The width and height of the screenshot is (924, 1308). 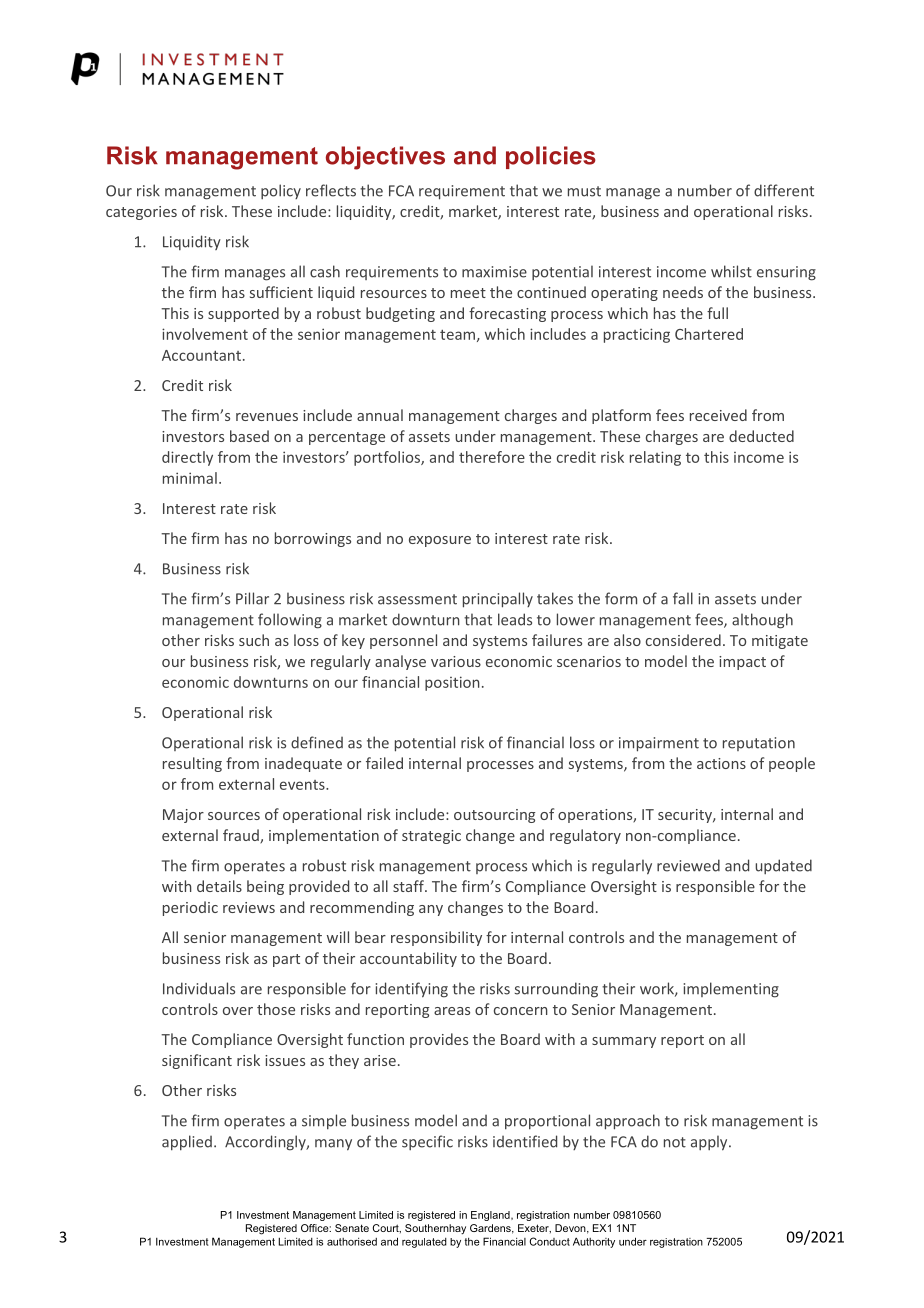 I want to click on different, so click(x=784, y=190).
